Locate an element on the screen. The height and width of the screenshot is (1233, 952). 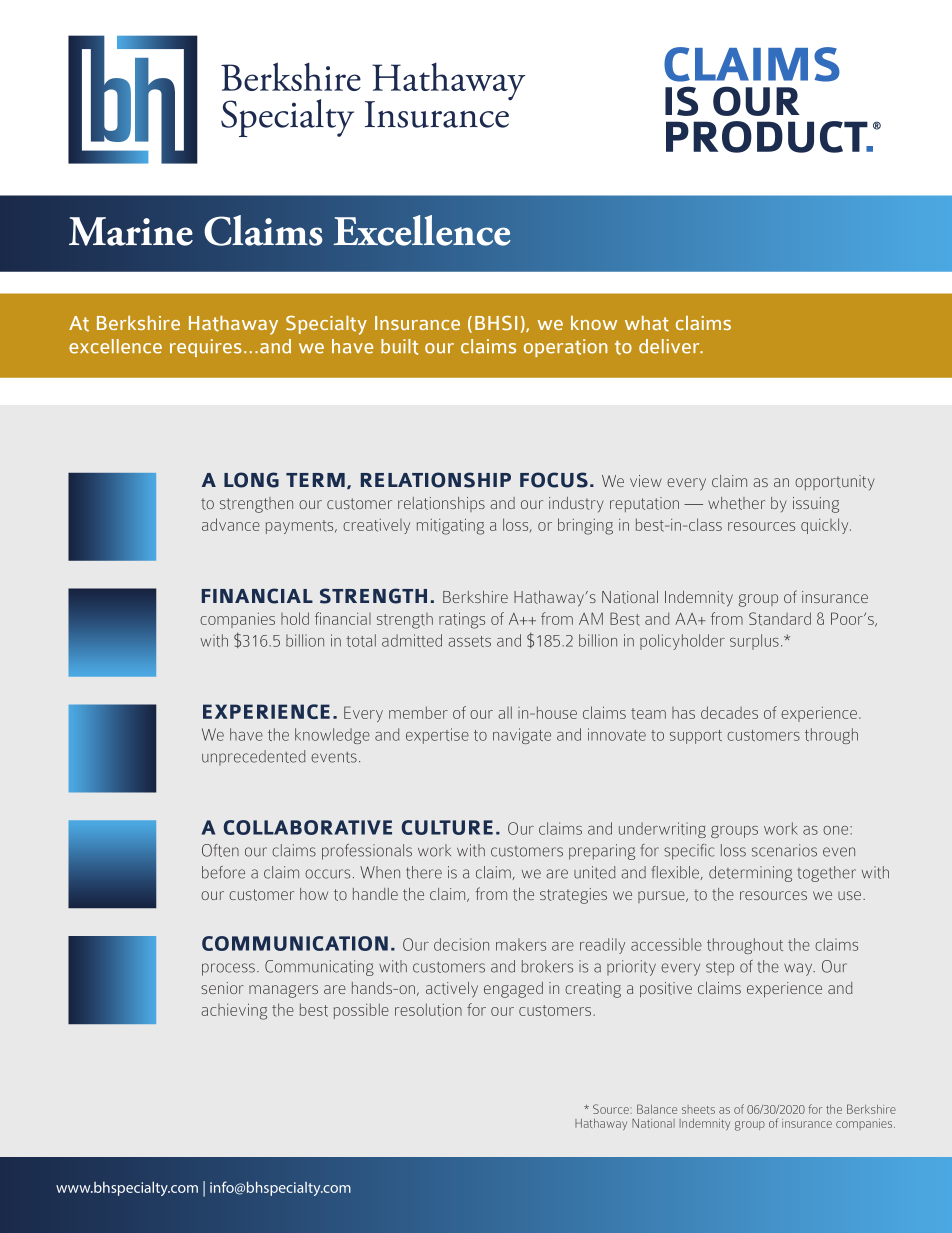
sheets is located at coordinates (698, 1109).
